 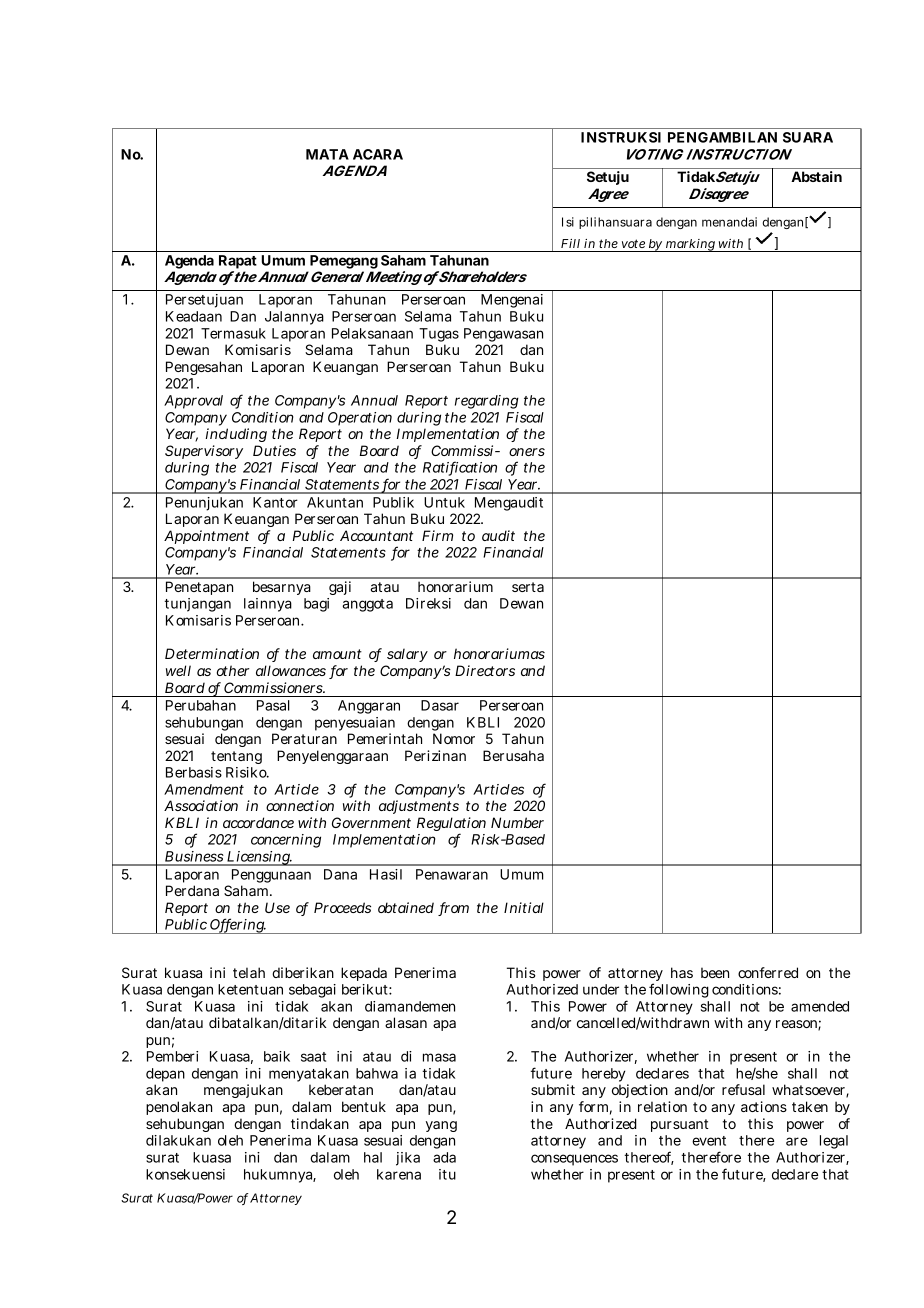 What do you see at coordinates (816, 176) in the screenshot?
I see `Abstain` at bounding box center [816, 176].
